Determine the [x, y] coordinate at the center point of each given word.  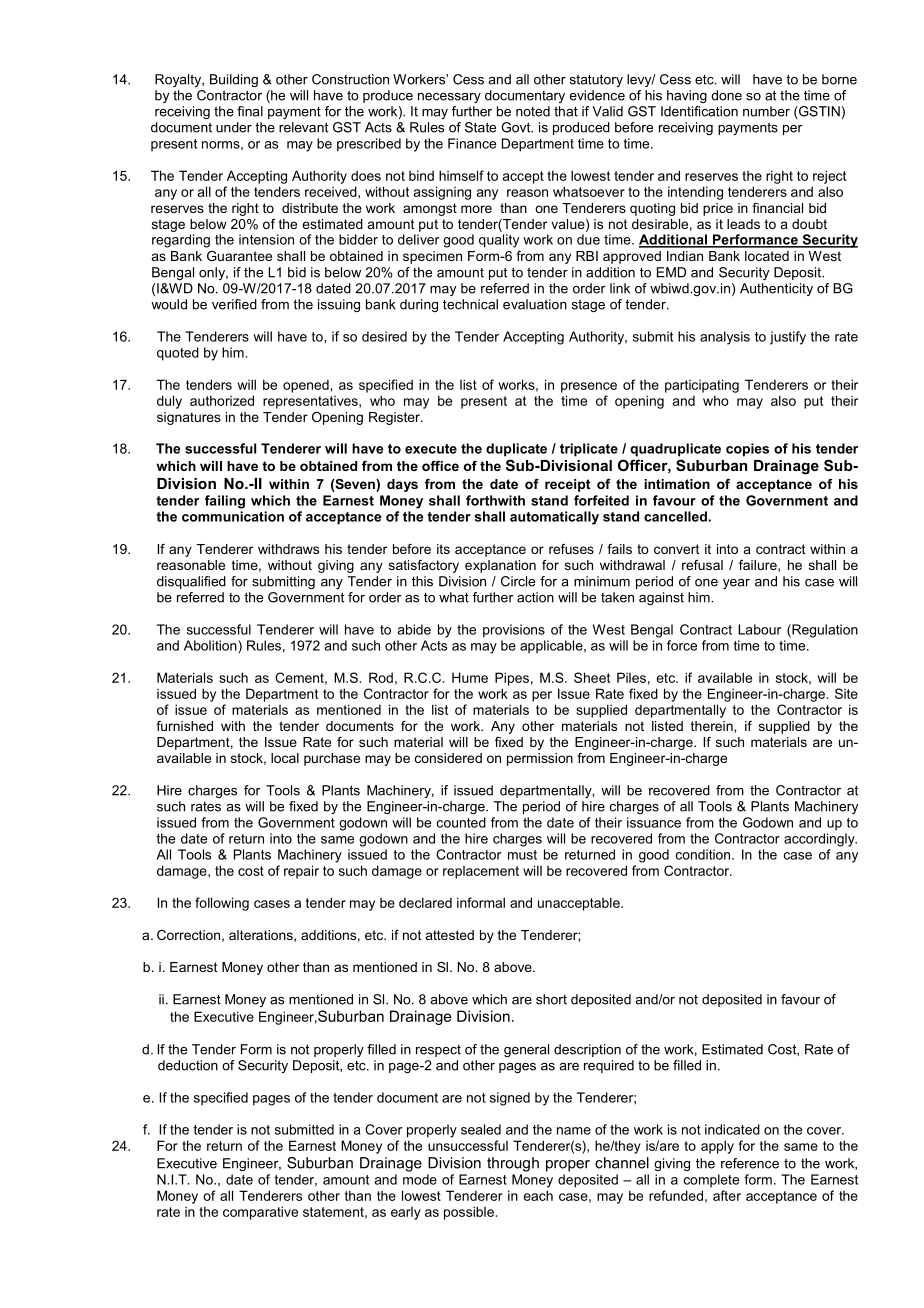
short [551, 999]
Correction [188, 935]
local [285, 758]
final [250, 111]
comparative [260, 1213]
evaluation [535, 304]
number [766, 111]
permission [540, 759]
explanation [500, 566]
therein [713, 726]
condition [703, 854]
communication [233, 516]
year [736, 584]
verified [234, 304]
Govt [517, 127]
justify [788, 338]
